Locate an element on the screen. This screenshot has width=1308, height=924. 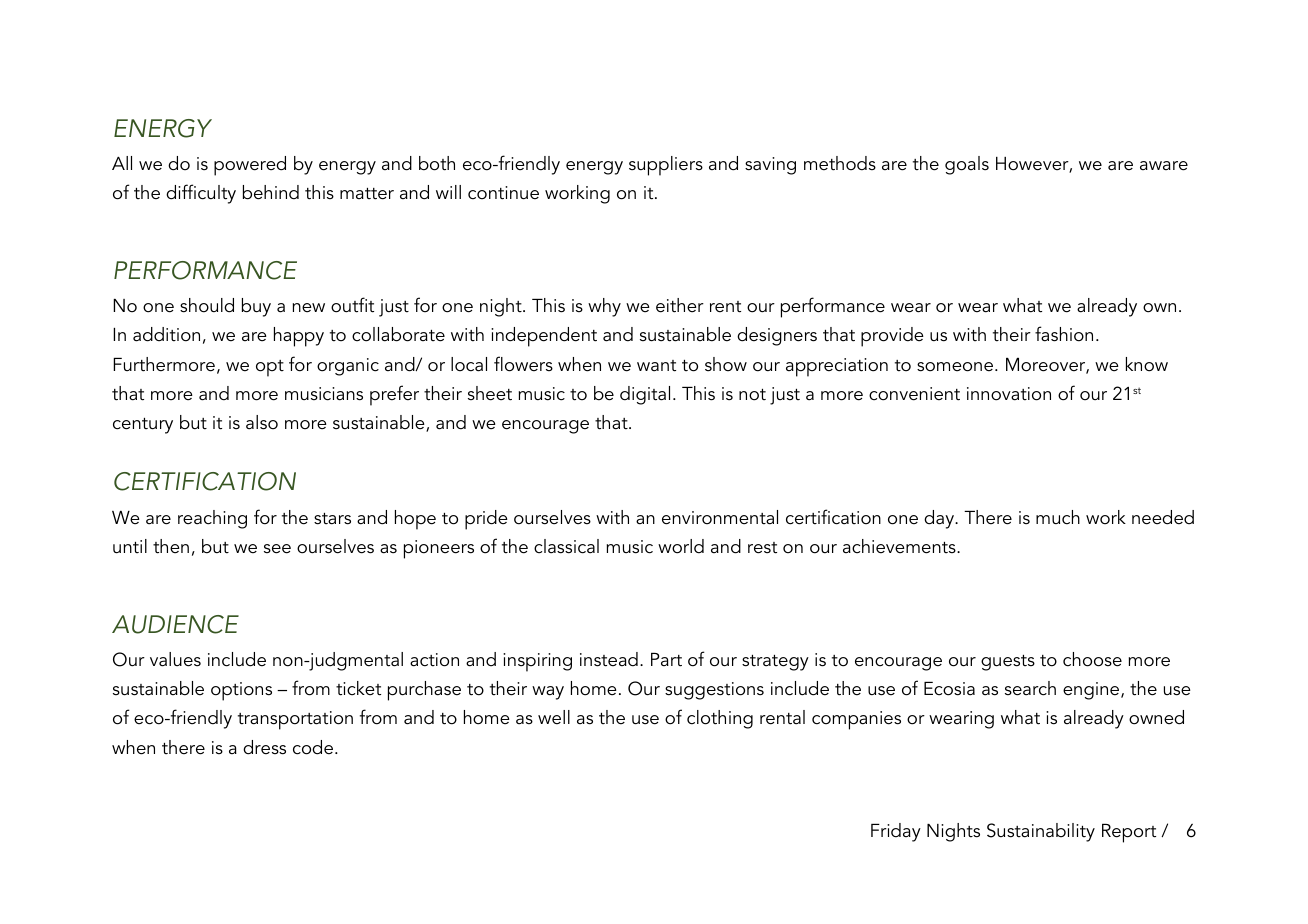
goals is located at coordinates (967, 165).
